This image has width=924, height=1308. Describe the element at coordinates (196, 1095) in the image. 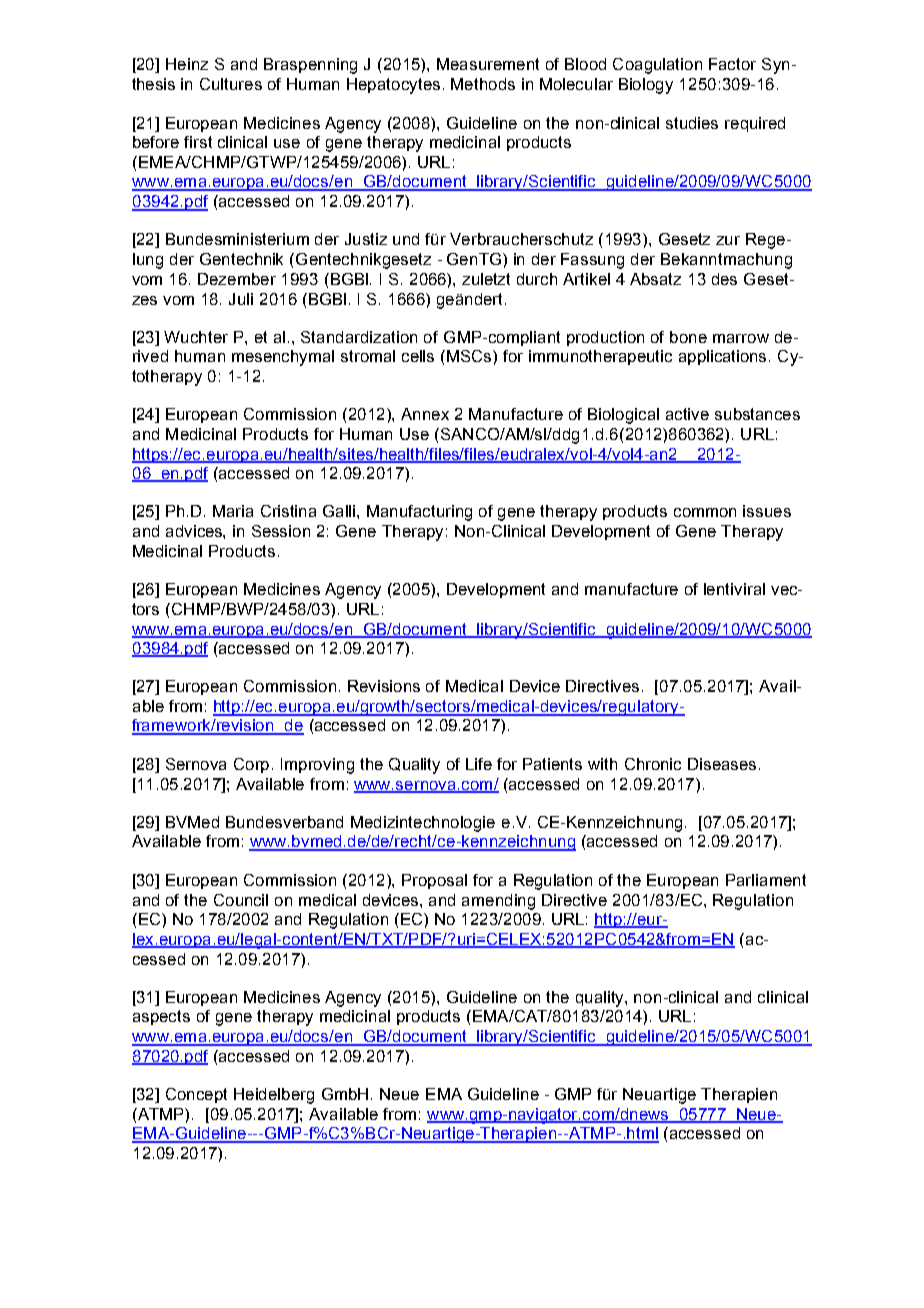

I see `Concept` at that location.
